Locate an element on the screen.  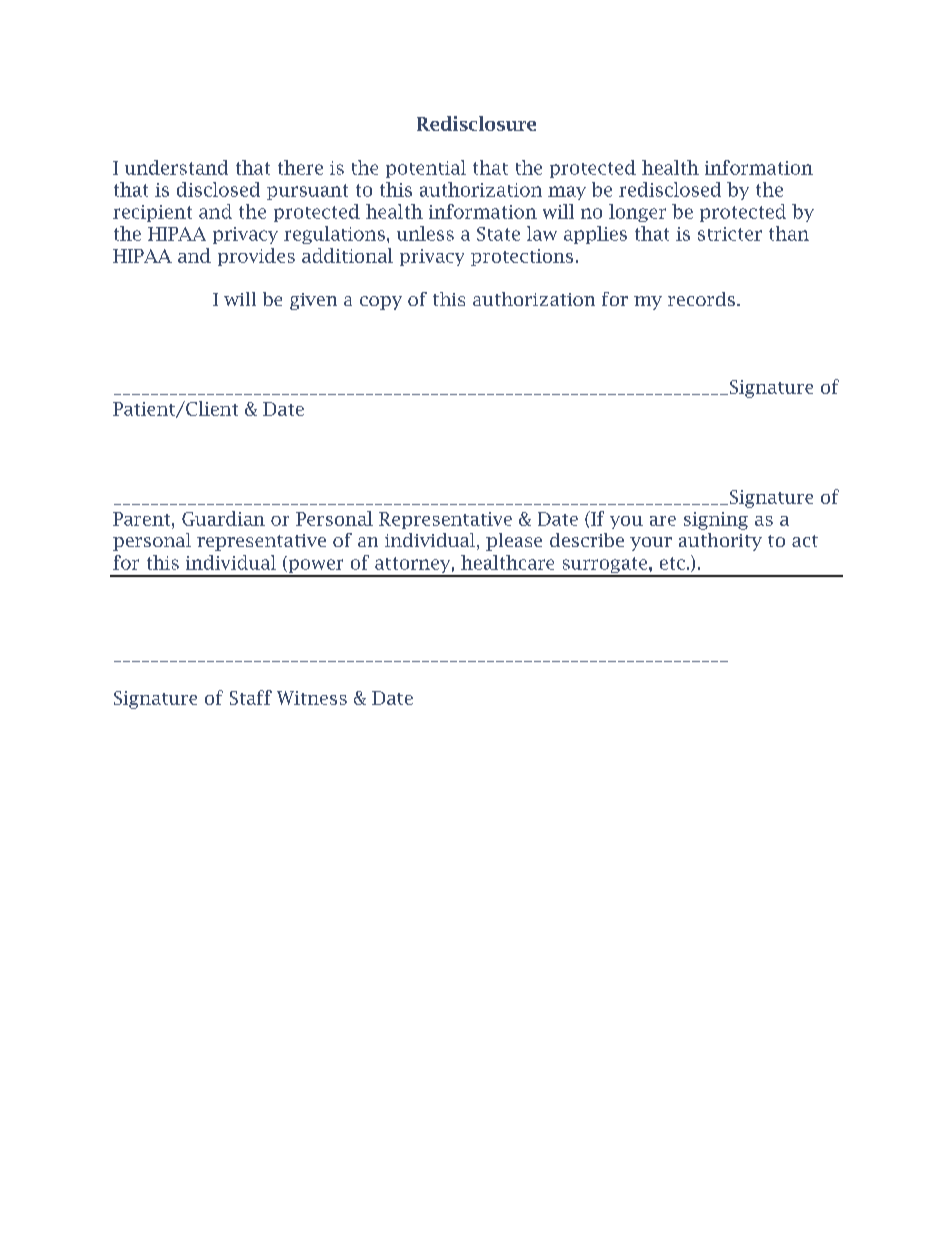
please is located at coordinates (514, 542).
